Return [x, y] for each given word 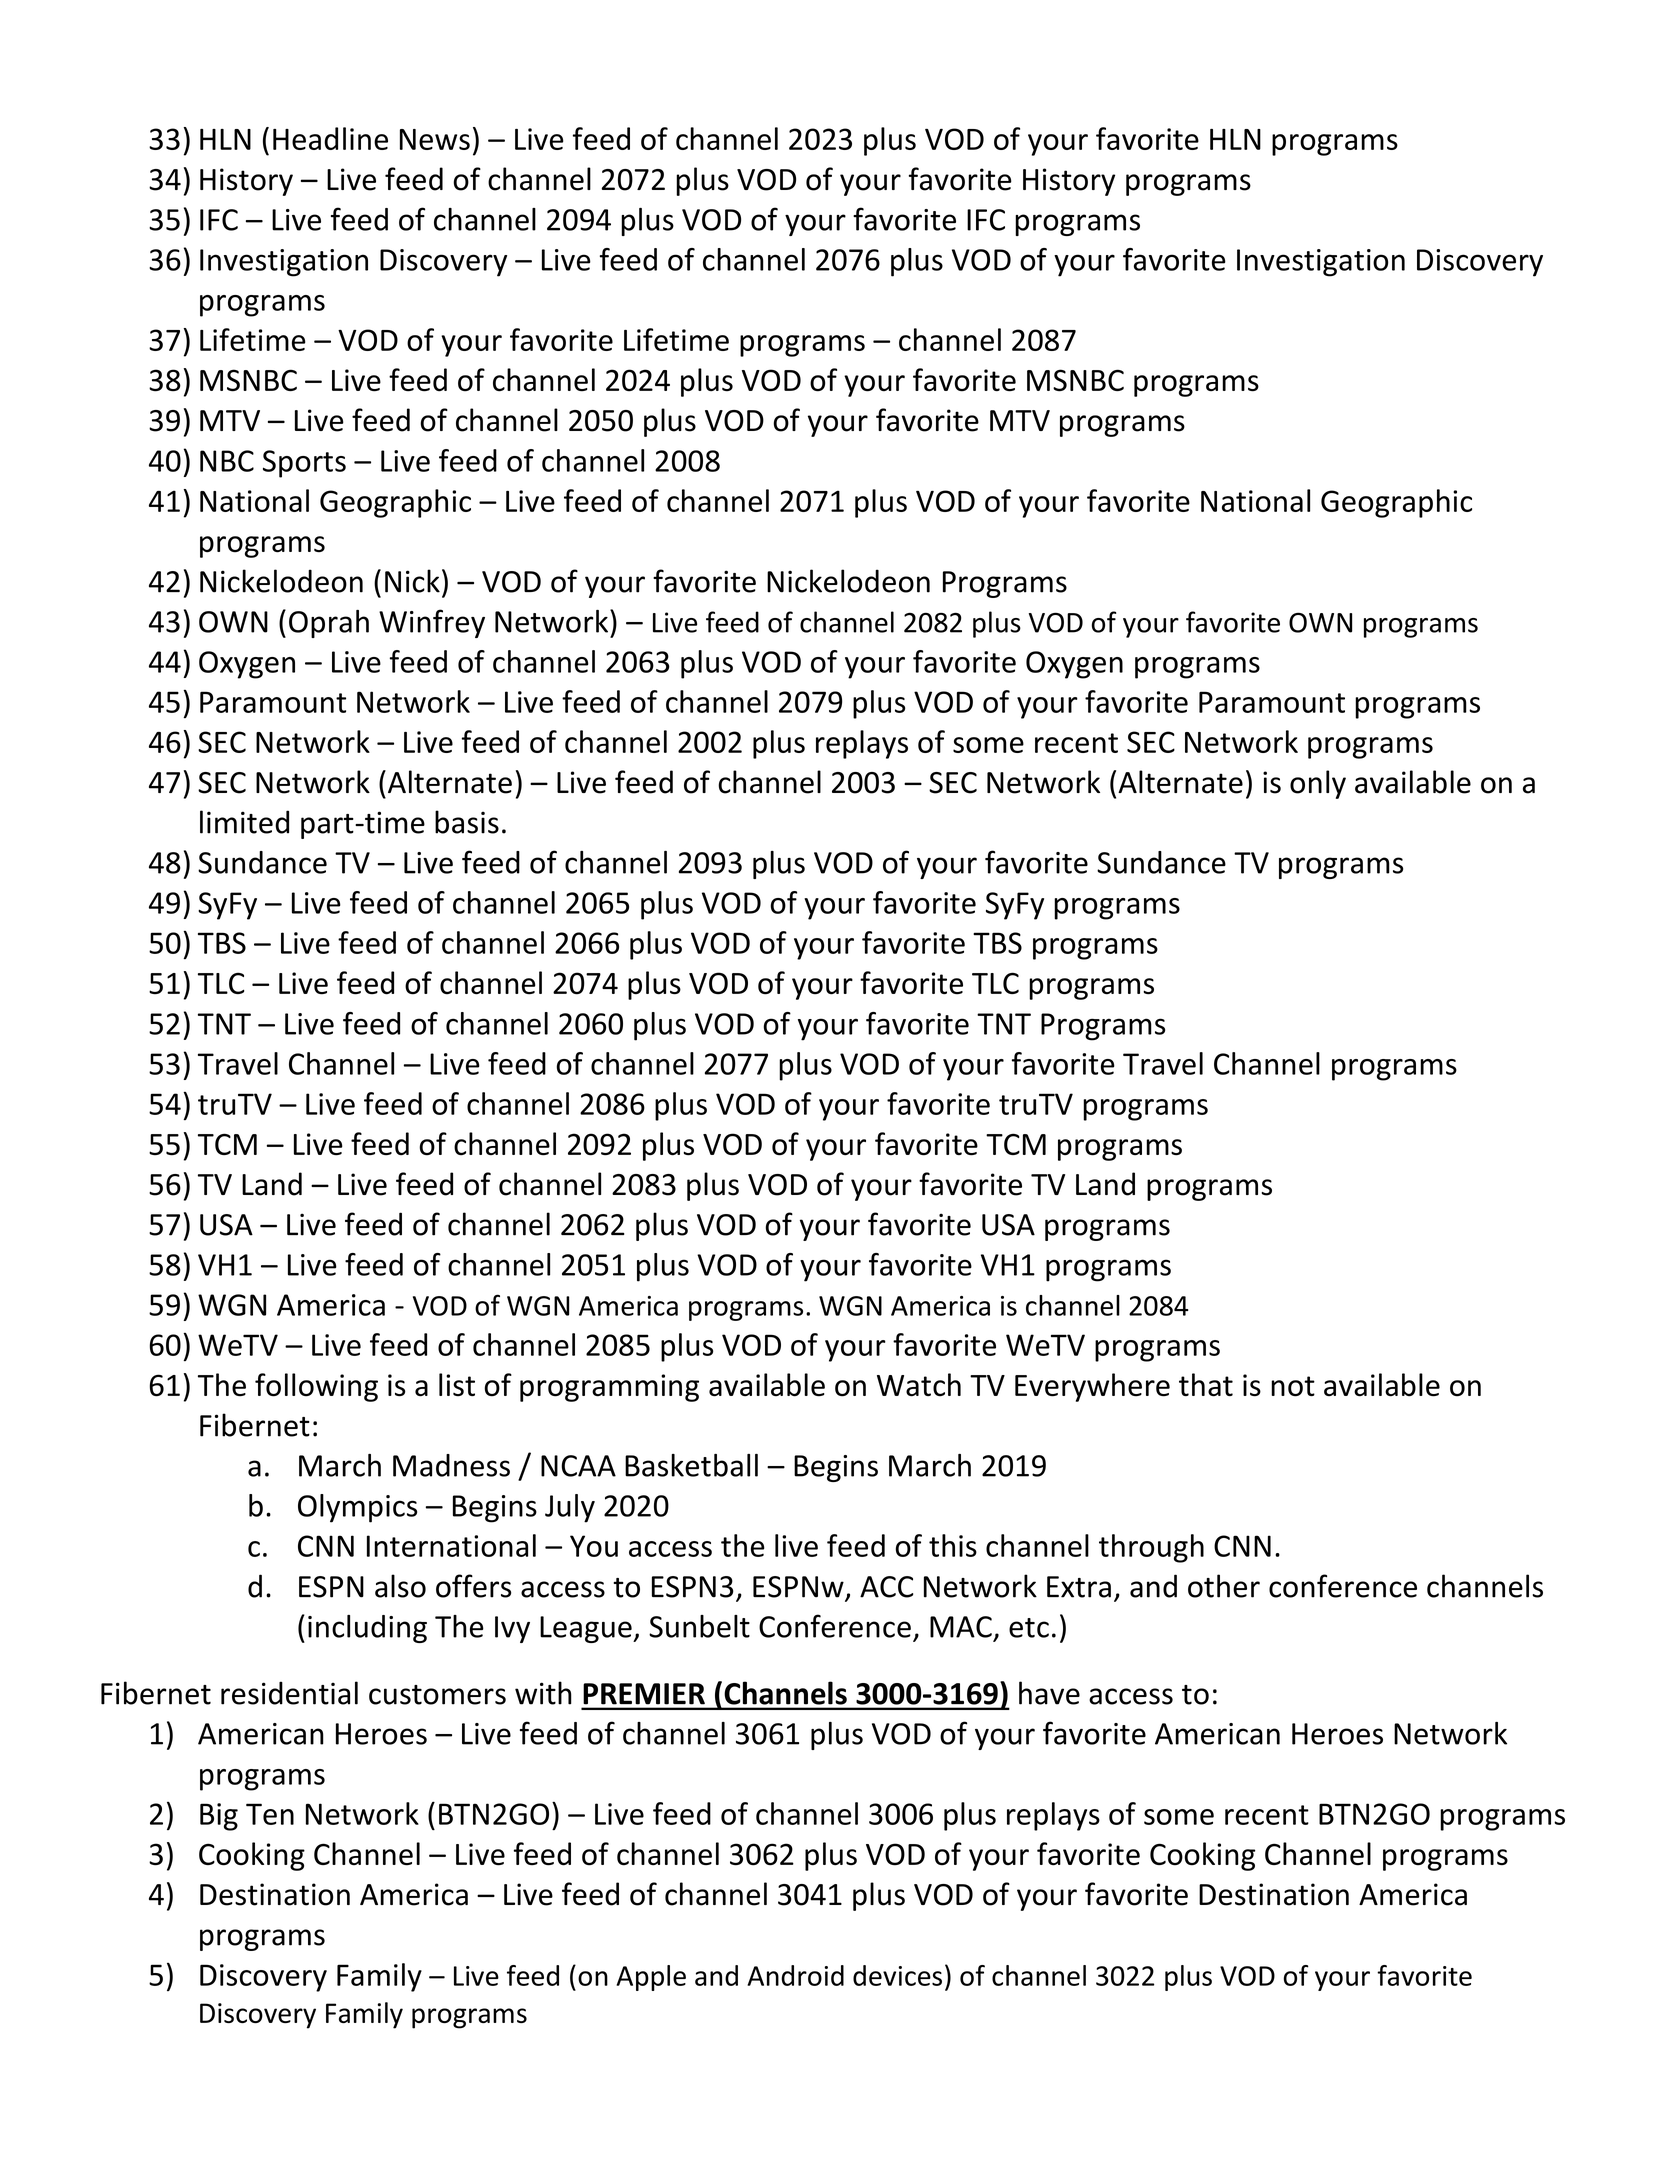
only [1318, 784]
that [1206, 1385]
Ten [270, 1814]
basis [467, 822]
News [435, 139]
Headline [330, 138]
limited [244, 822]
